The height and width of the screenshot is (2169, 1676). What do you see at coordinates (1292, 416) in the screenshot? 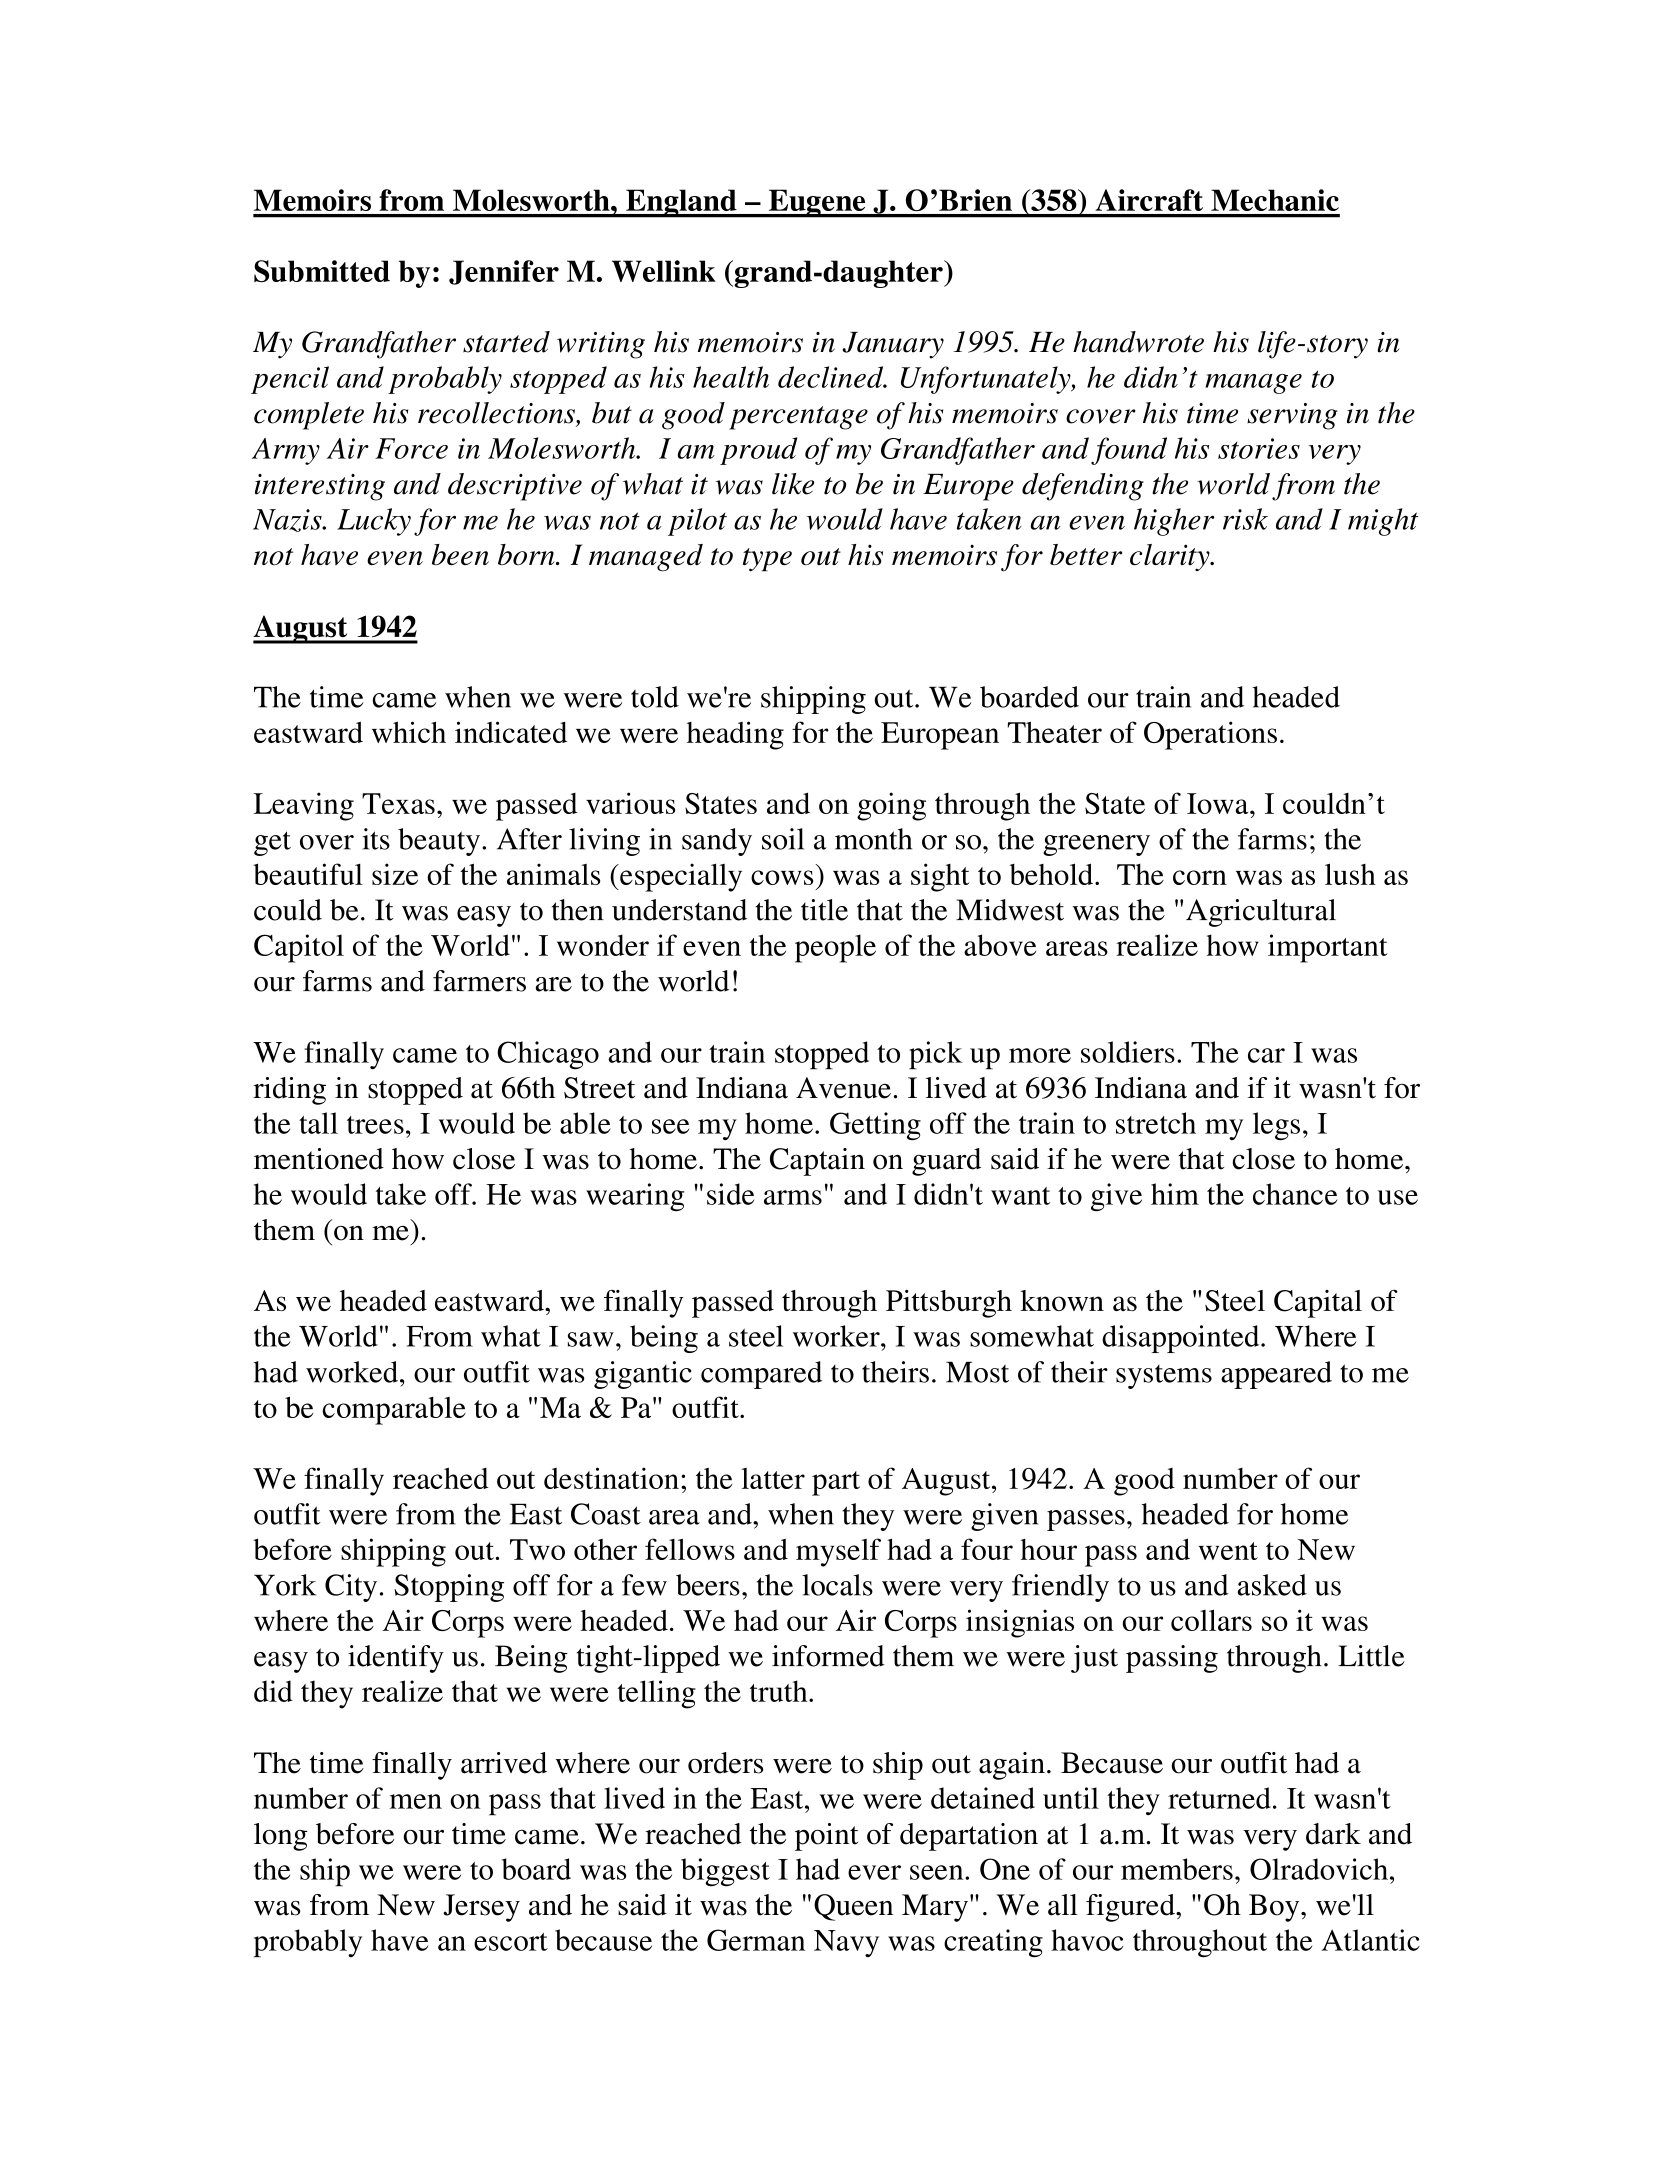
I see `serving` at bounding box center [1292, 416].
